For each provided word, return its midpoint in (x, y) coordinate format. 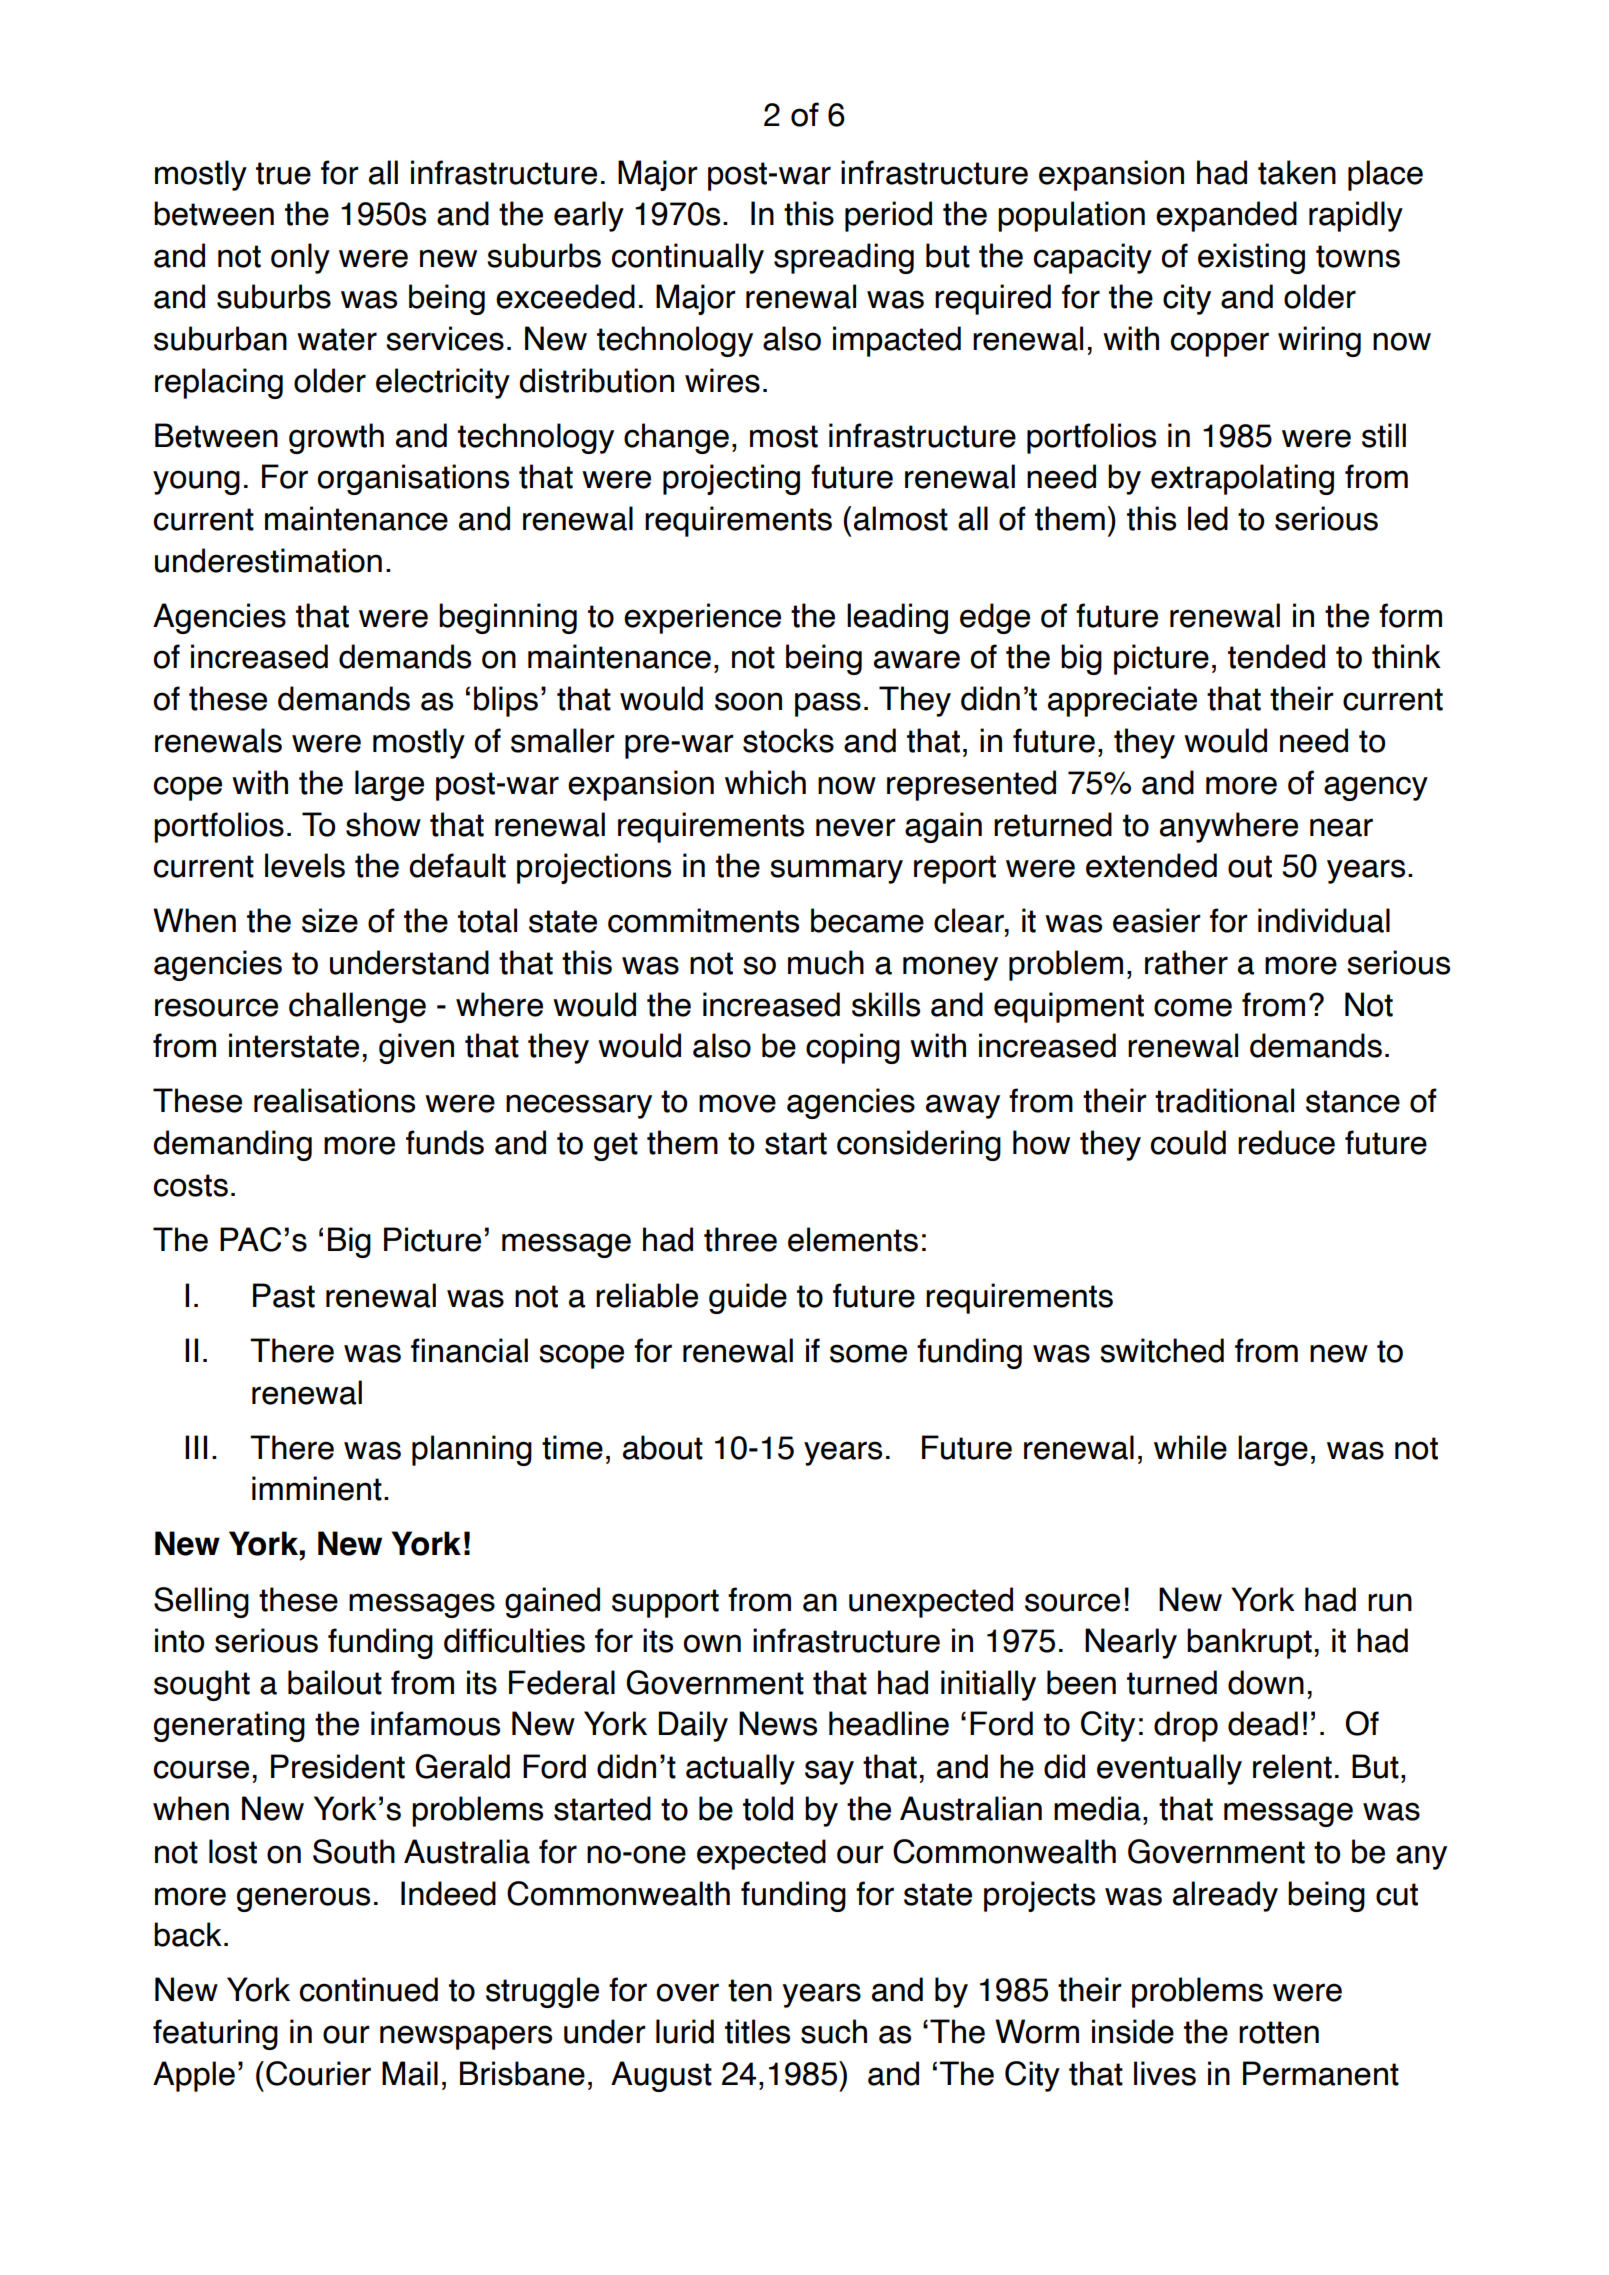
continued (369, 1989)
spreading (844, 258)
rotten (1279, 2032)
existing (1251, 258)
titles (757, 2031)
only (300, 258)
